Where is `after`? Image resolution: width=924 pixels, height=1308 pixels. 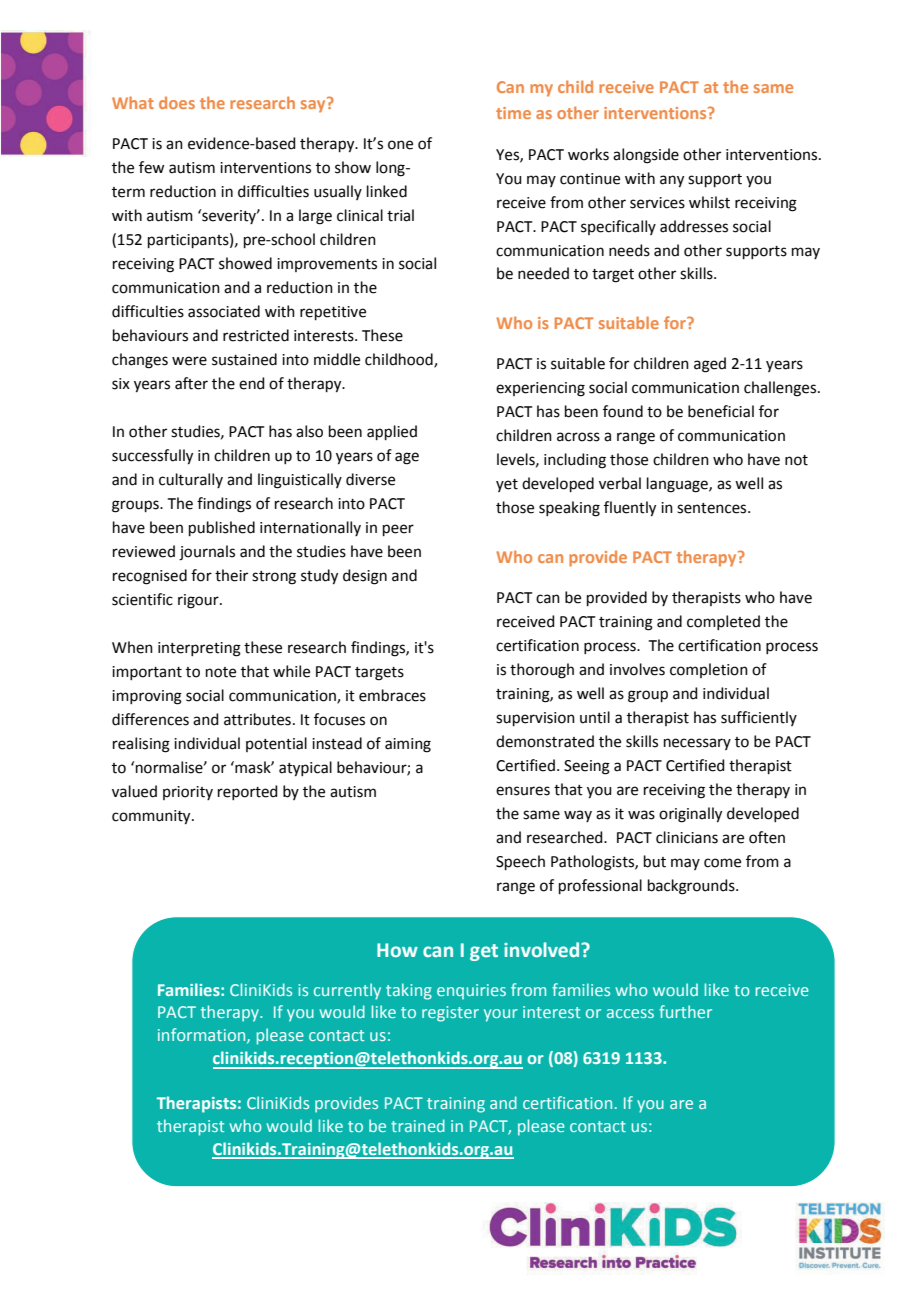
after is located at coordinates (191, 383).
